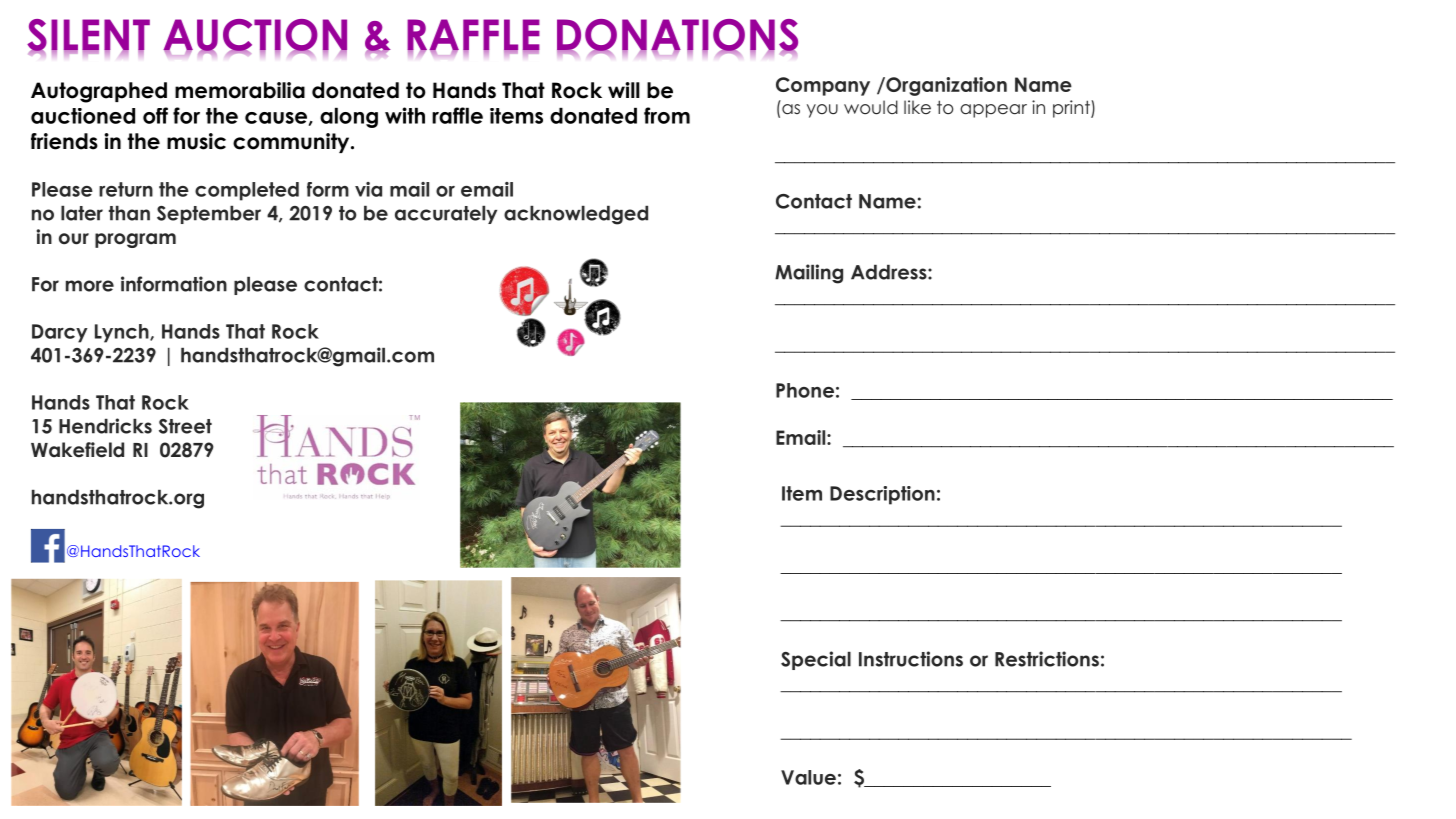 This document has height=819, width=1456. I want to click on Instructions, so click(911, 659).
